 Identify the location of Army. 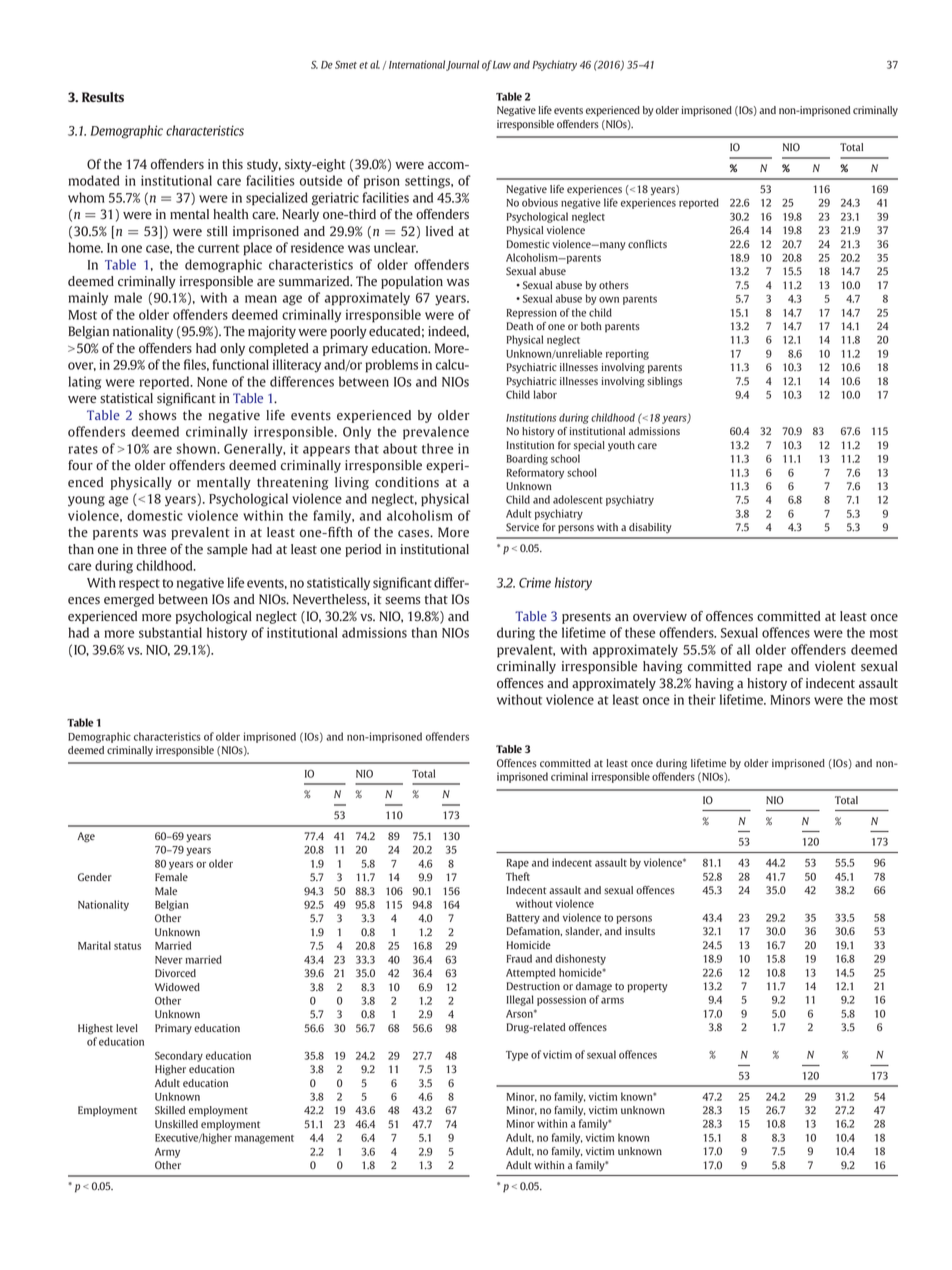
(167, 1153).
